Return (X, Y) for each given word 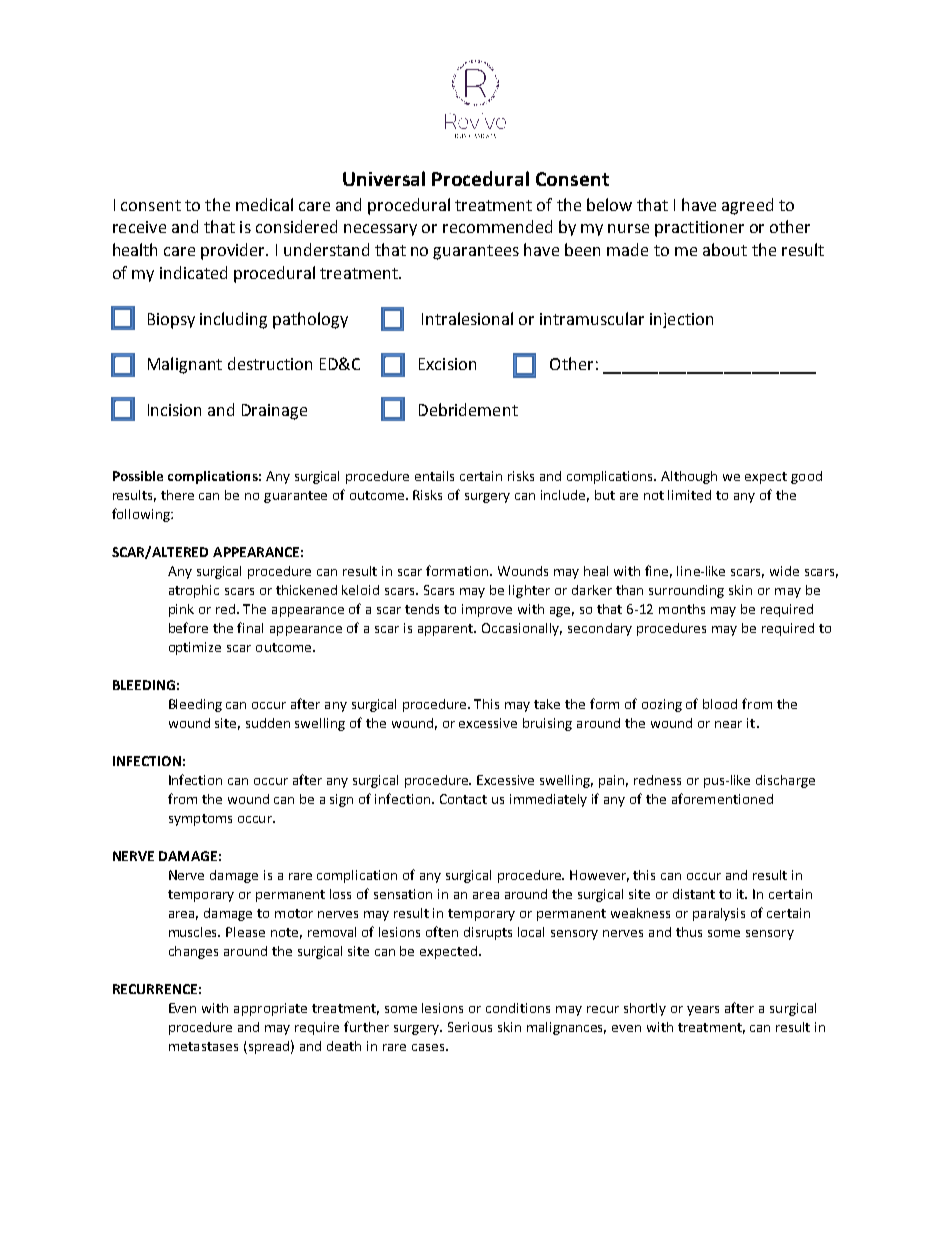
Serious (470, 1027)
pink (181, 610)
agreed (747, 206)
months (682, 609)
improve (487, 610)
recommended (497, 226)
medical (264, 204)
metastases (203, 1046)
